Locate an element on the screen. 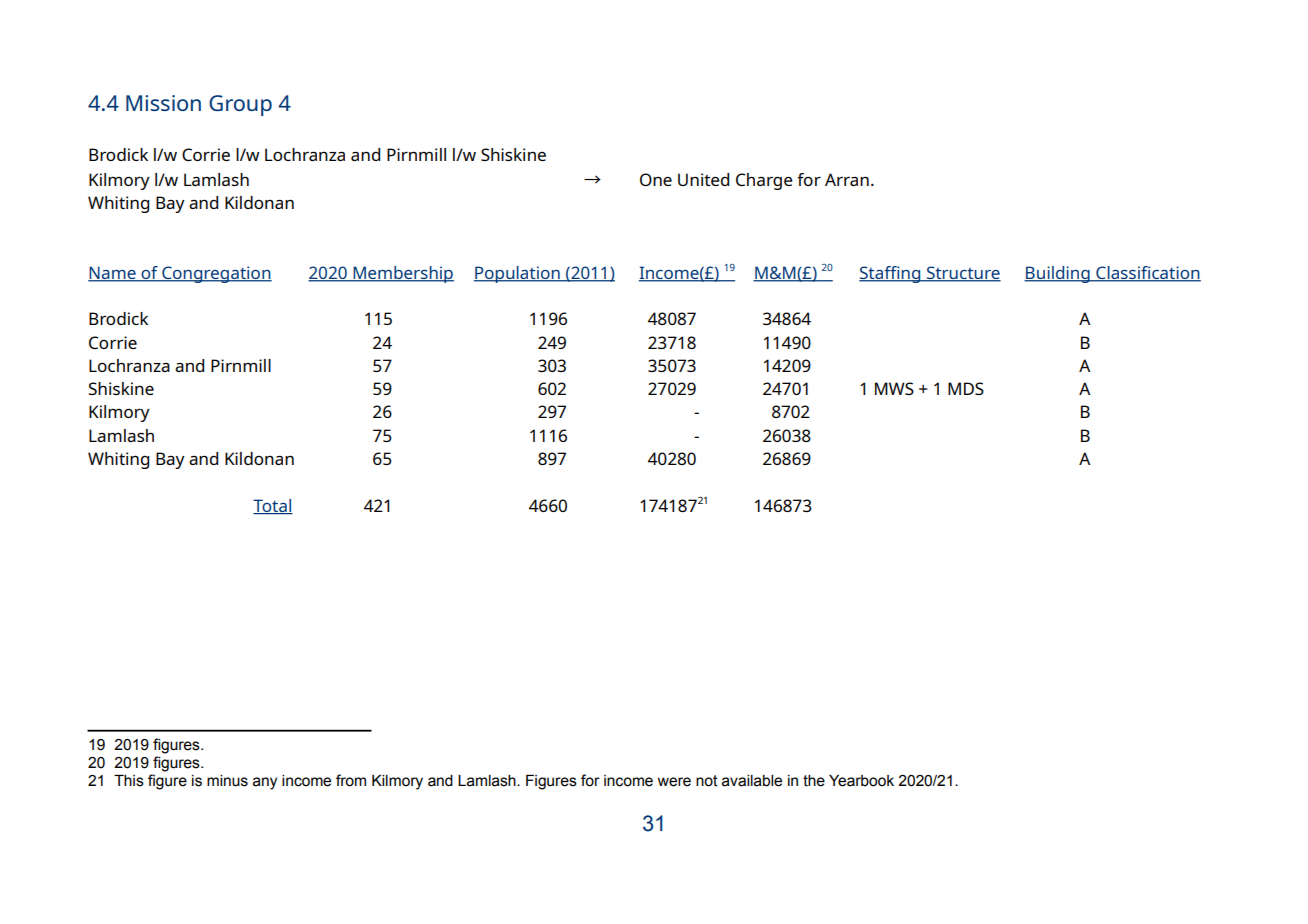 This screenshot has height=924, width=1308. minus is located at coordinates (227, 781).
